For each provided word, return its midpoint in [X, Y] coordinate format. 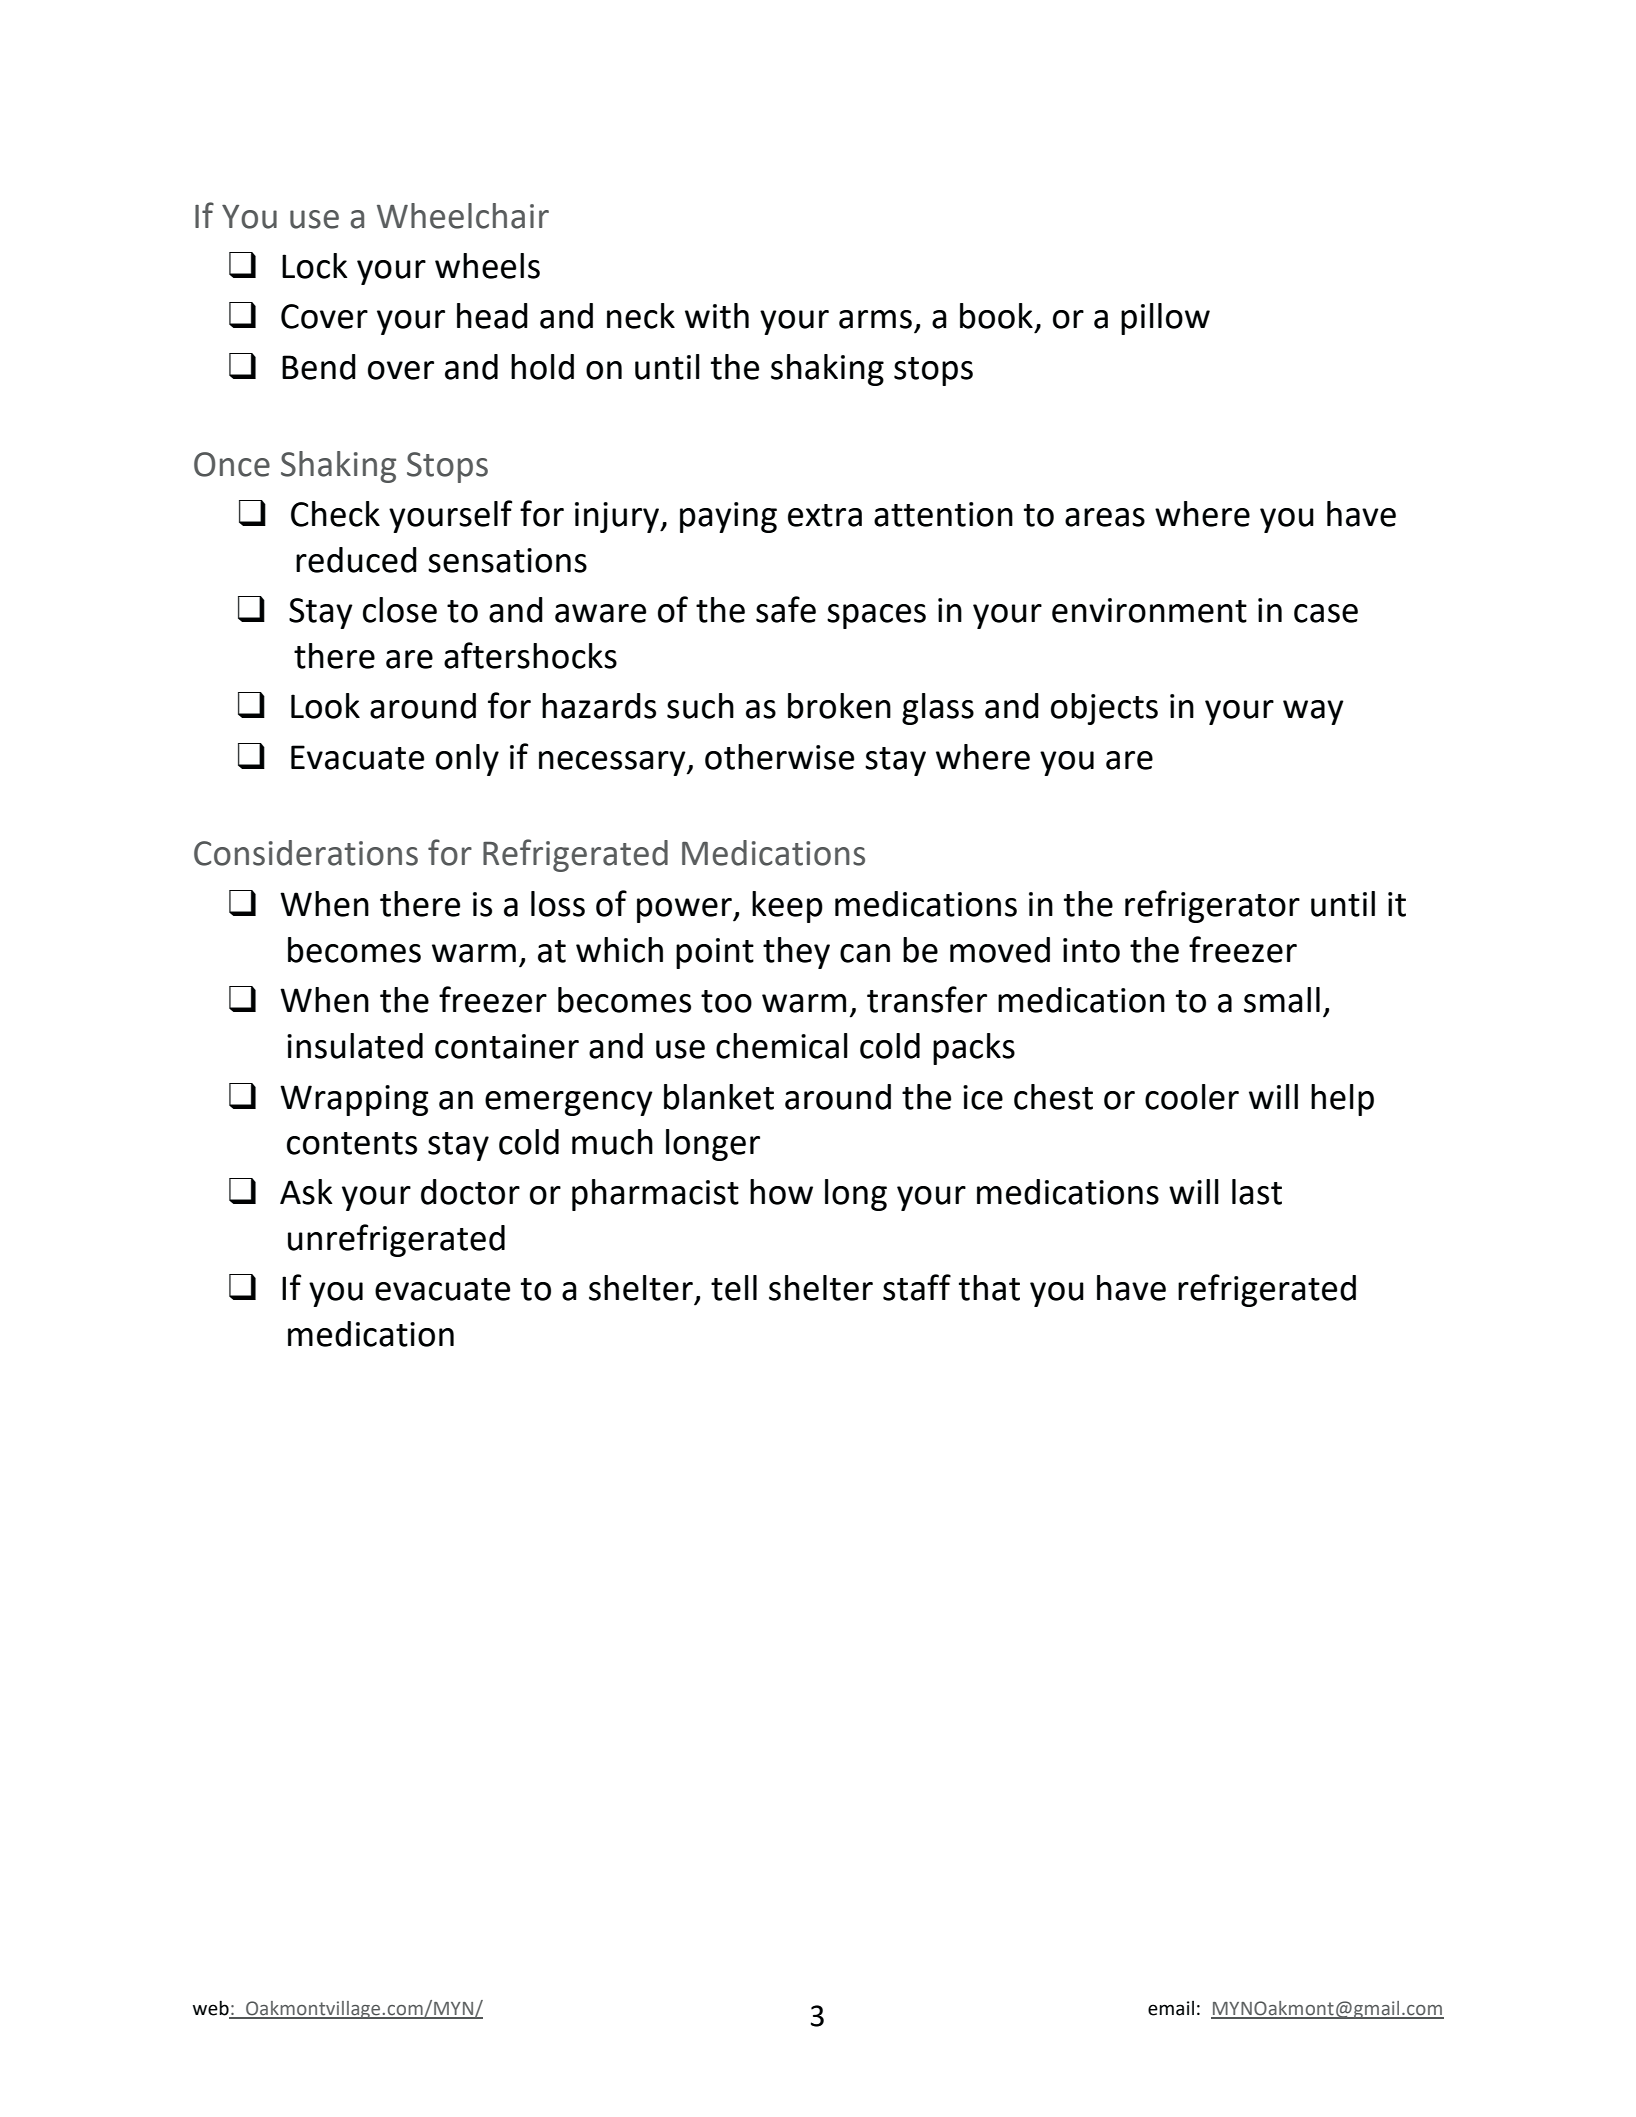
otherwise [779, 757]
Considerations [306, 853]
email [1171, 2008]
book [996, 316]
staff [917, 1287]
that [989, 1288]
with [717, 316]
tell [734, 1288]
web [212, 2009]
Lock [315, 266]
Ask [306, 1192]
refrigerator [1212, 906]
